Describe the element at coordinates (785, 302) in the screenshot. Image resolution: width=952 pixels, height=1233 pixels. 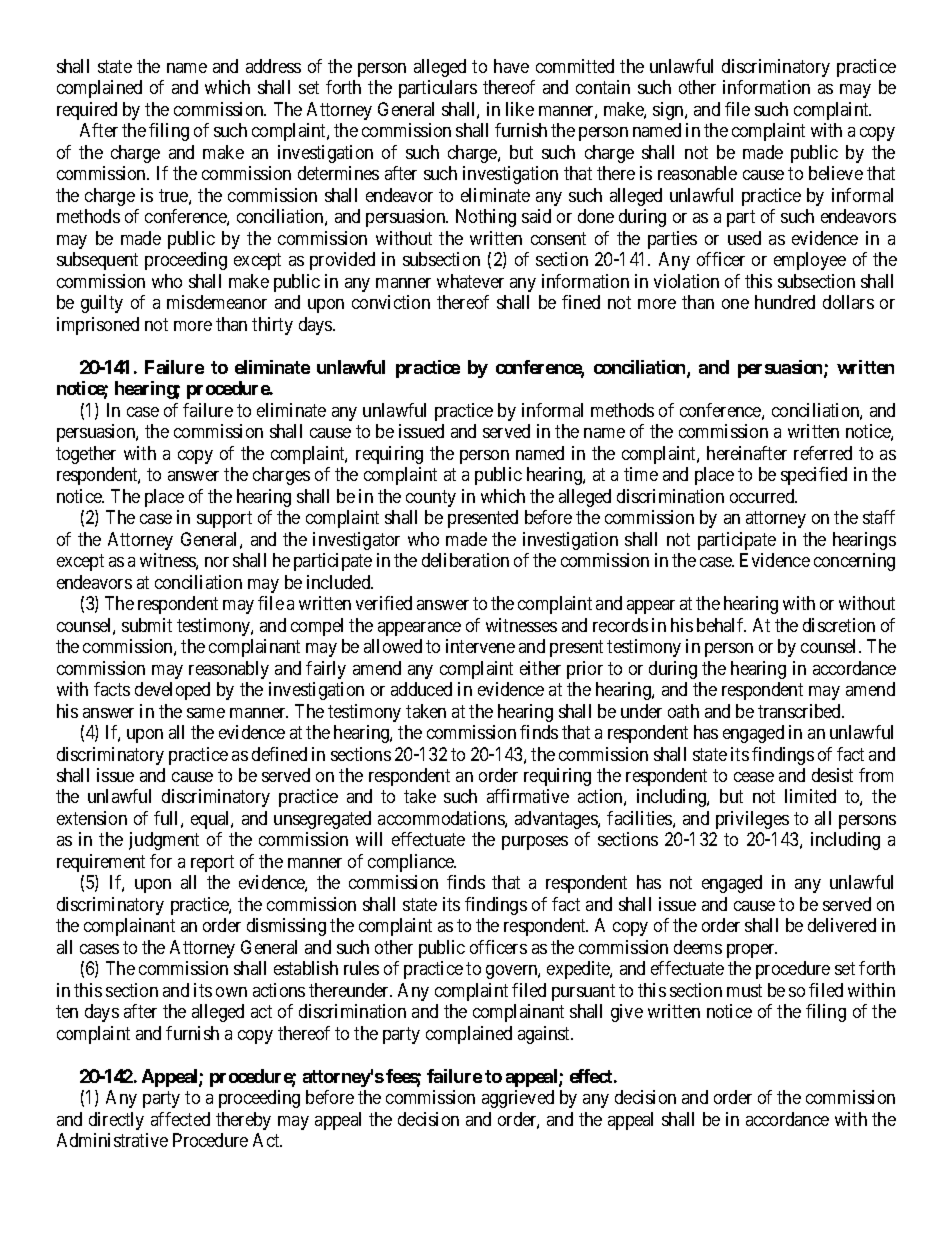
I see `hundred` at that location.
